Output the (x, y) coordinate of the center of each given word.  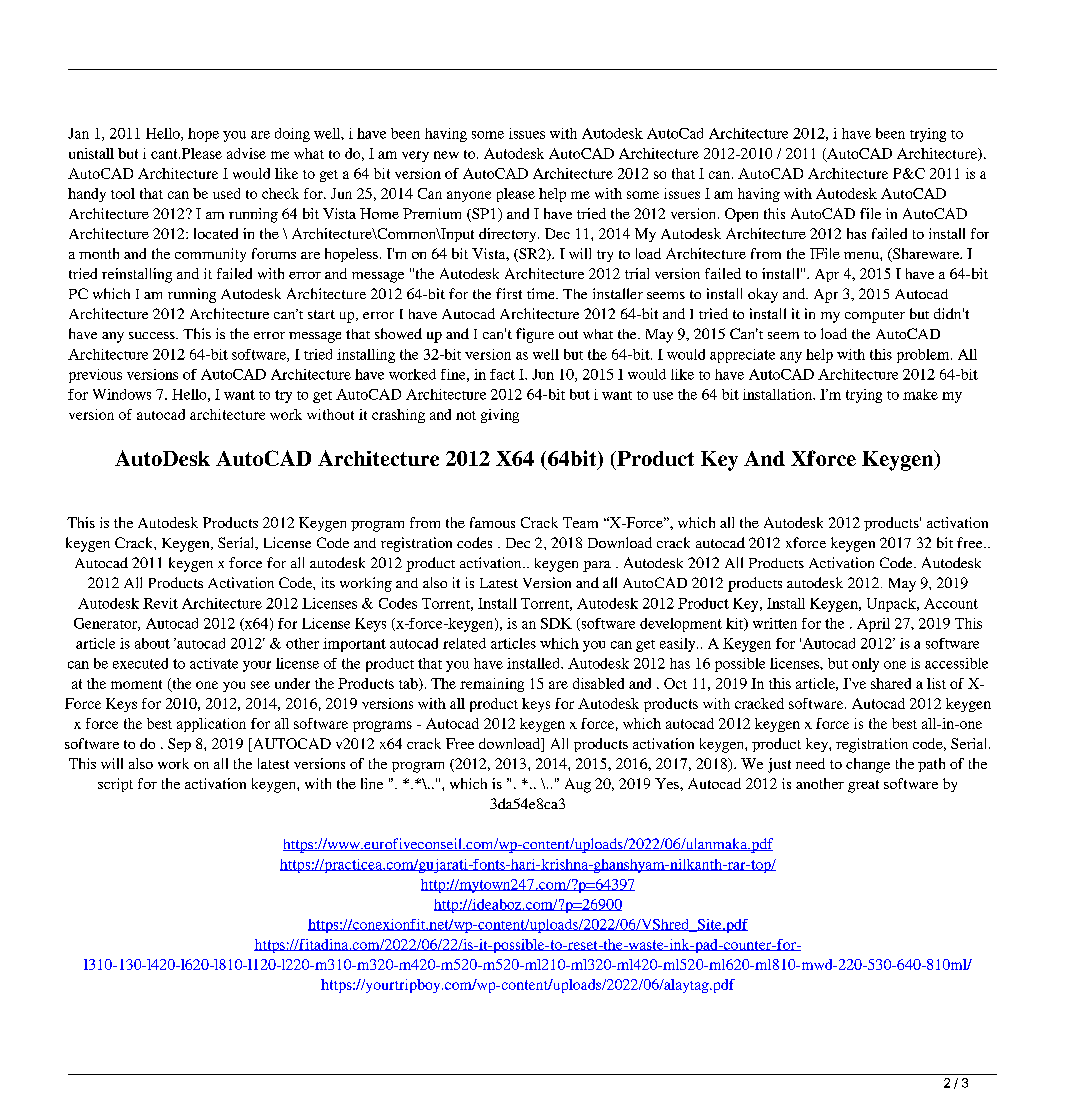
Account (951, 603)
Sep (179, 745)
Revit (160, 603)
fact (502, 374)
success (153, 335)
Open (741, 215)
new (446, 155)
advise (246, 153)
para (597, 566)
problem (924, 356)
